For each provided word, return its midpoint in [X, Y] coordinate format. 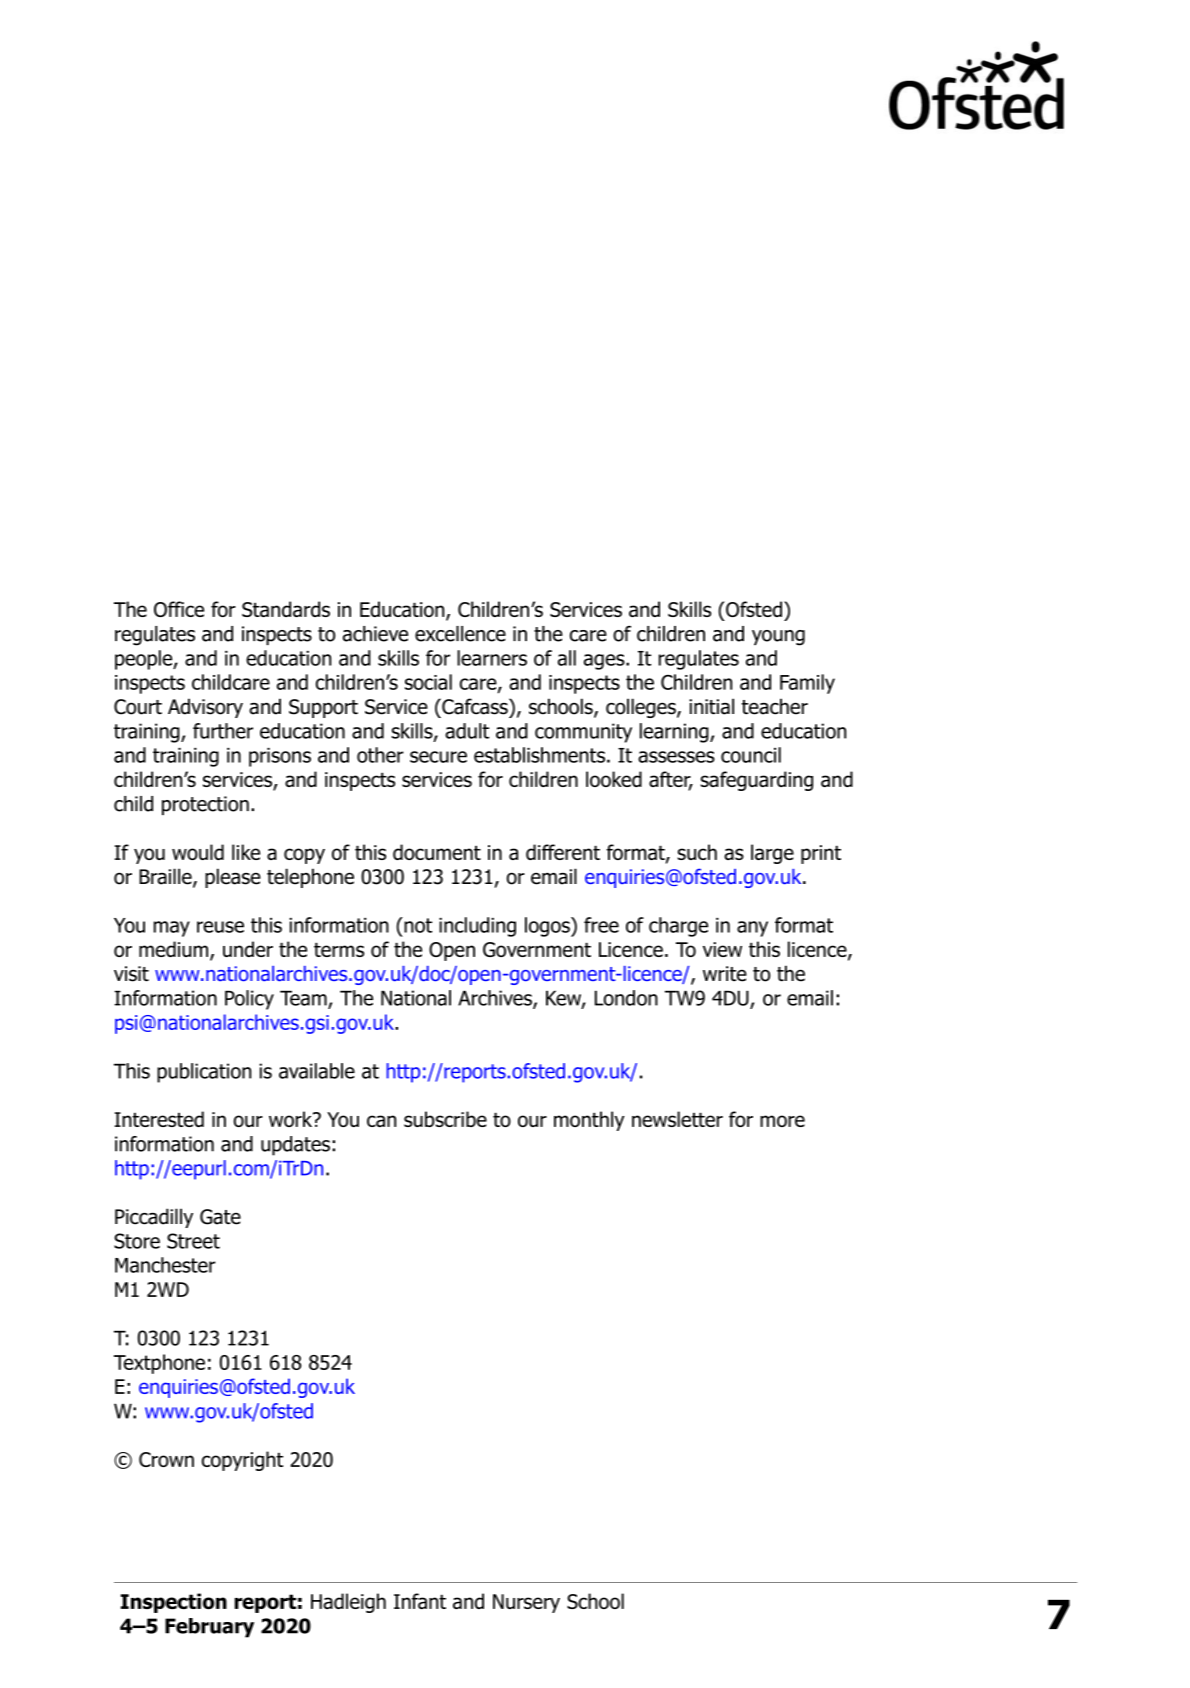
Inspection [173, 1603]
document [437, 852]
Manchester [165, 1265]
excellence [460, 634]
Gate [220, 1217]
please [233, 878]
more [782, 1121]
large [772, 854]
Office [179, 609]
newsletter [677, 1119]
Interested [159, 1119]
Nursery [526, 1603]
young [778, 638]
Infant [420, 1601]
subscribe [445, 1119]
